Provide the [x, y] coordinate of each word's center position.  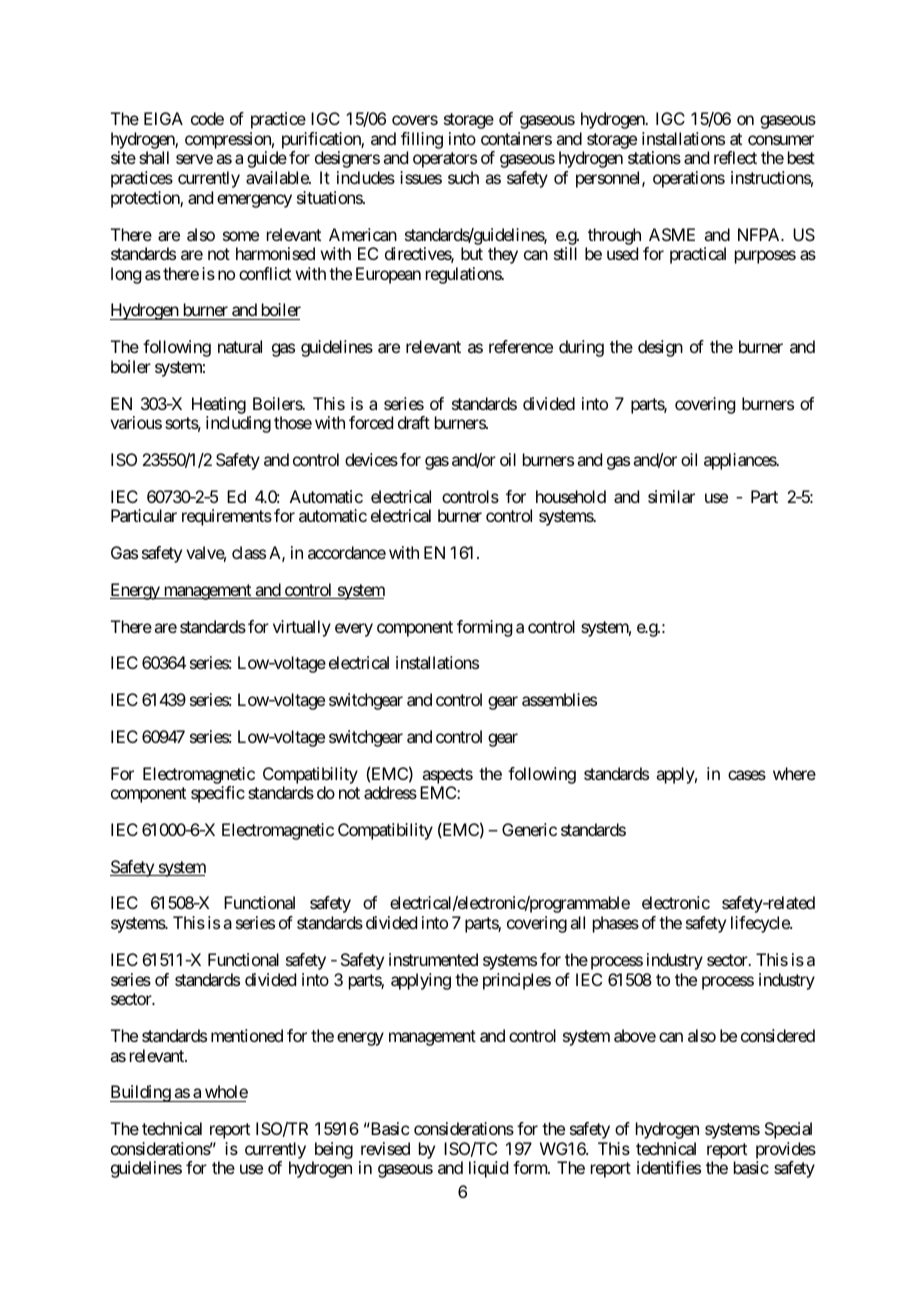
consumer [781, 140]
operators [445, 160]
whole [225, 1093]
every [354, 630]
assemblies [559, 699]
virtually [302, 628]
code [207, 118]
